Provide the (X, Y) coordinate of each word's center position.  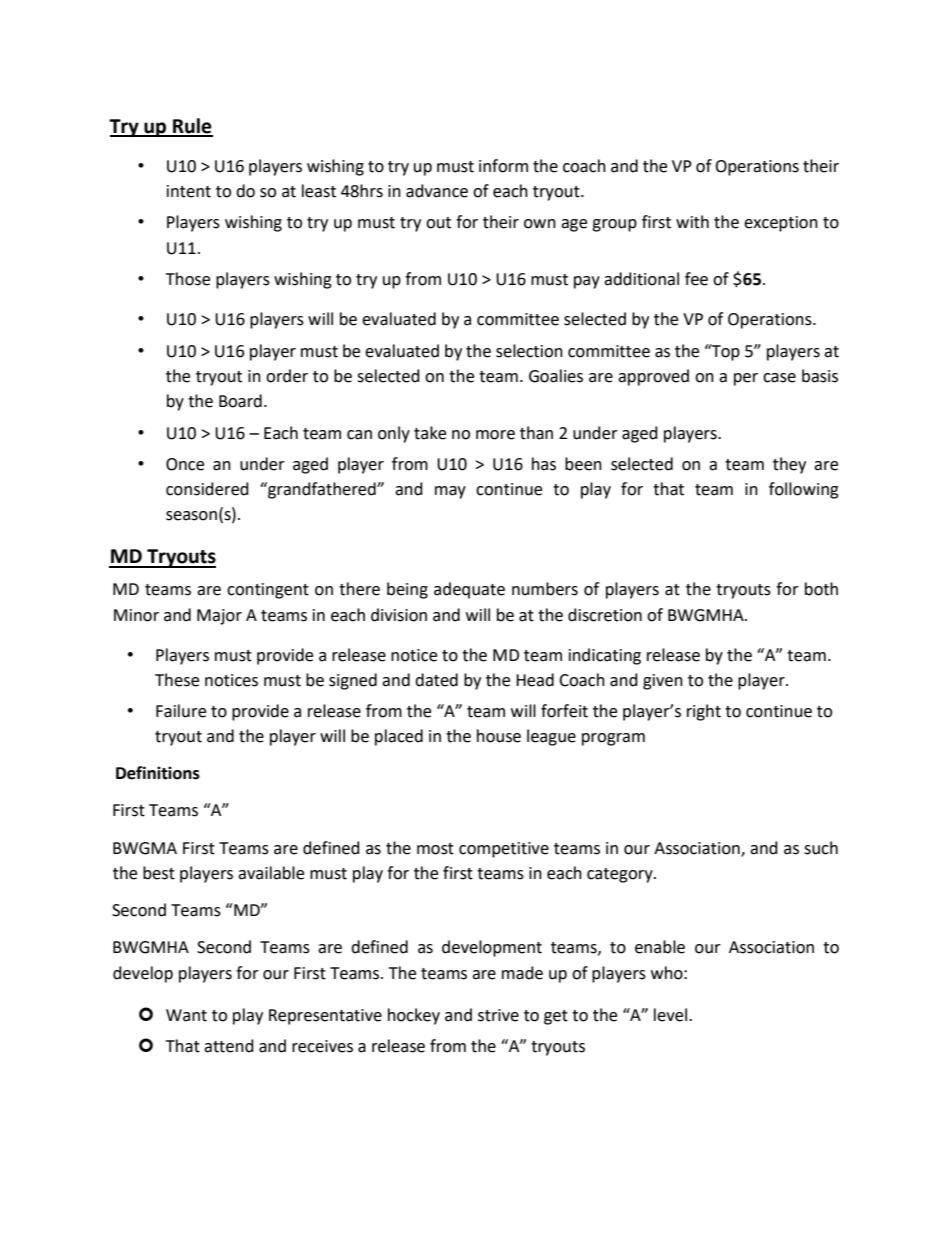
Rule (192, 127)
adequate (469, 590)
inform (503, 166)
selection (529, 351)
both (821, 589)
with (692, 222)
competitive (504, 850)
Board (240, 401)
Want (186, 1015)
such (821, 848)
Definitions (158, 773)
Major (219, 617)
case (779, 378)
